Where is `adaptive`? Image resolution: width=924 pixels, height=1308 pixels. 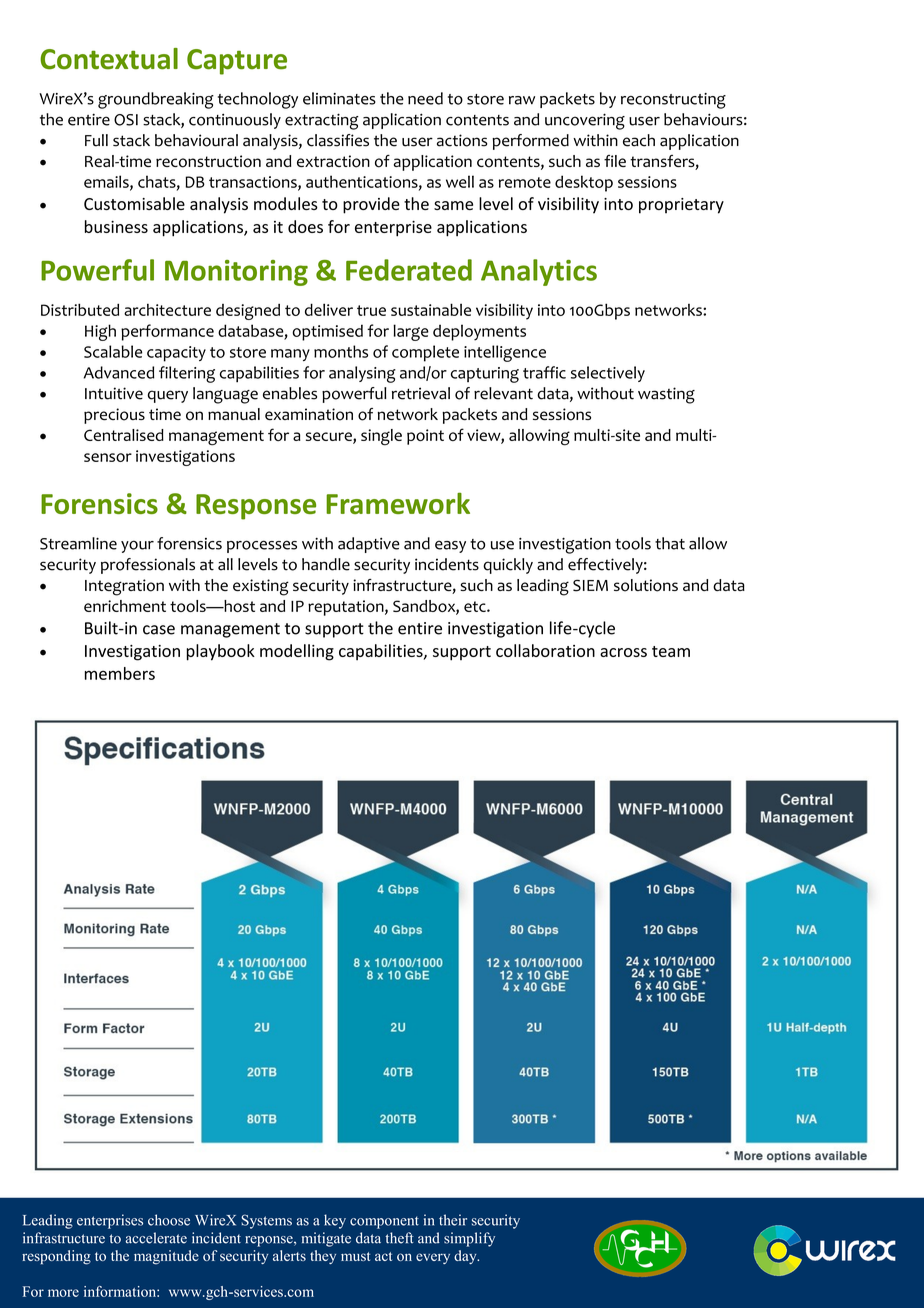
adaptive is located at coordinates (369, 545).
